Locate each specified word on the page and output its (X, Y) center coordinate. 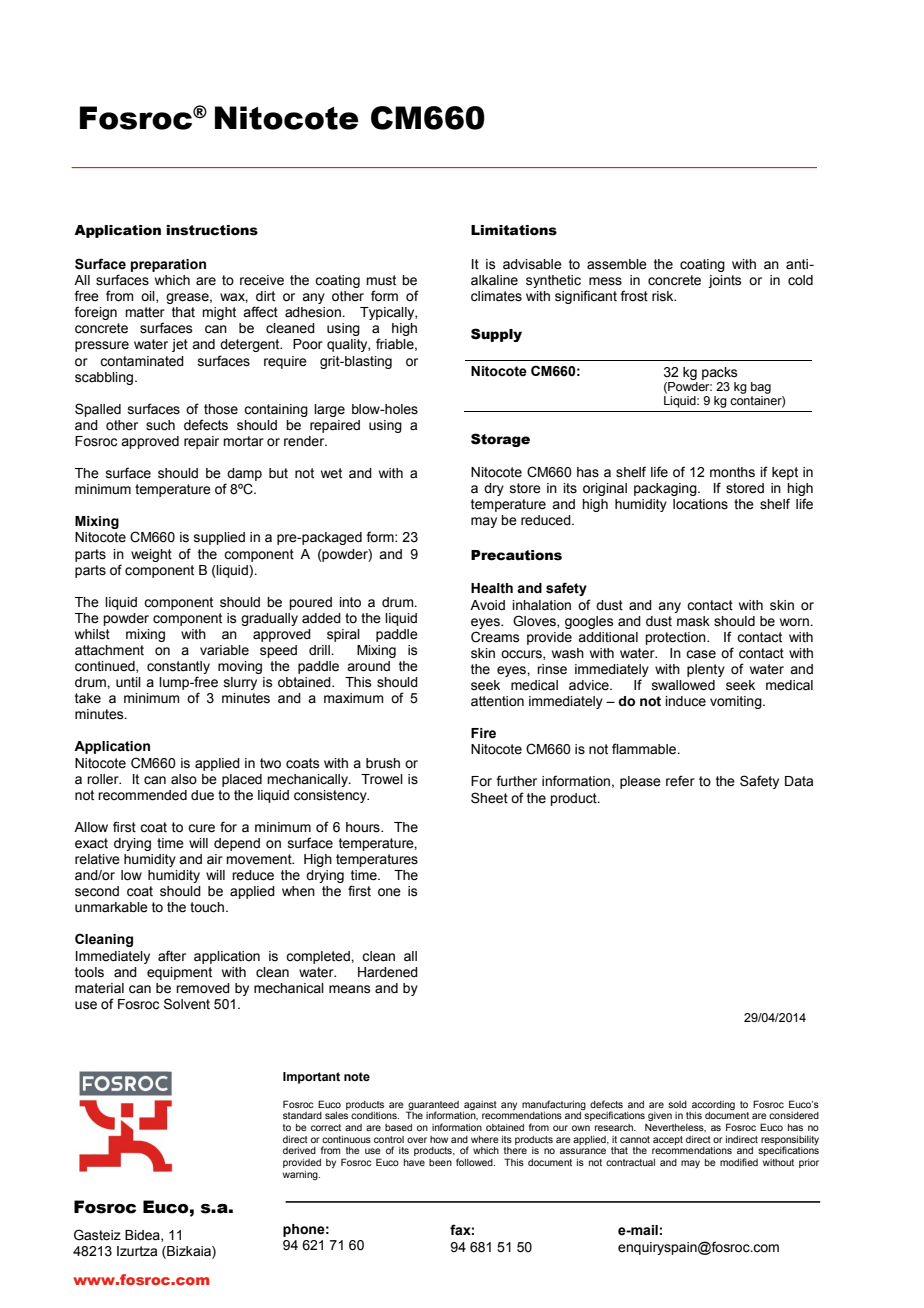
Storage (500, 440)
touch (207, 907)
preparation (168, 265)
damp (244, 474)
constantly (178, 667)
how (439, 1139)
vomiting (737, 702)
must (381, 280)
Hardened (388, 972)
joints (725, 281)
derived (299, 1150)
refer (680, 781)
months (732, 472)
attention (497, 701)
